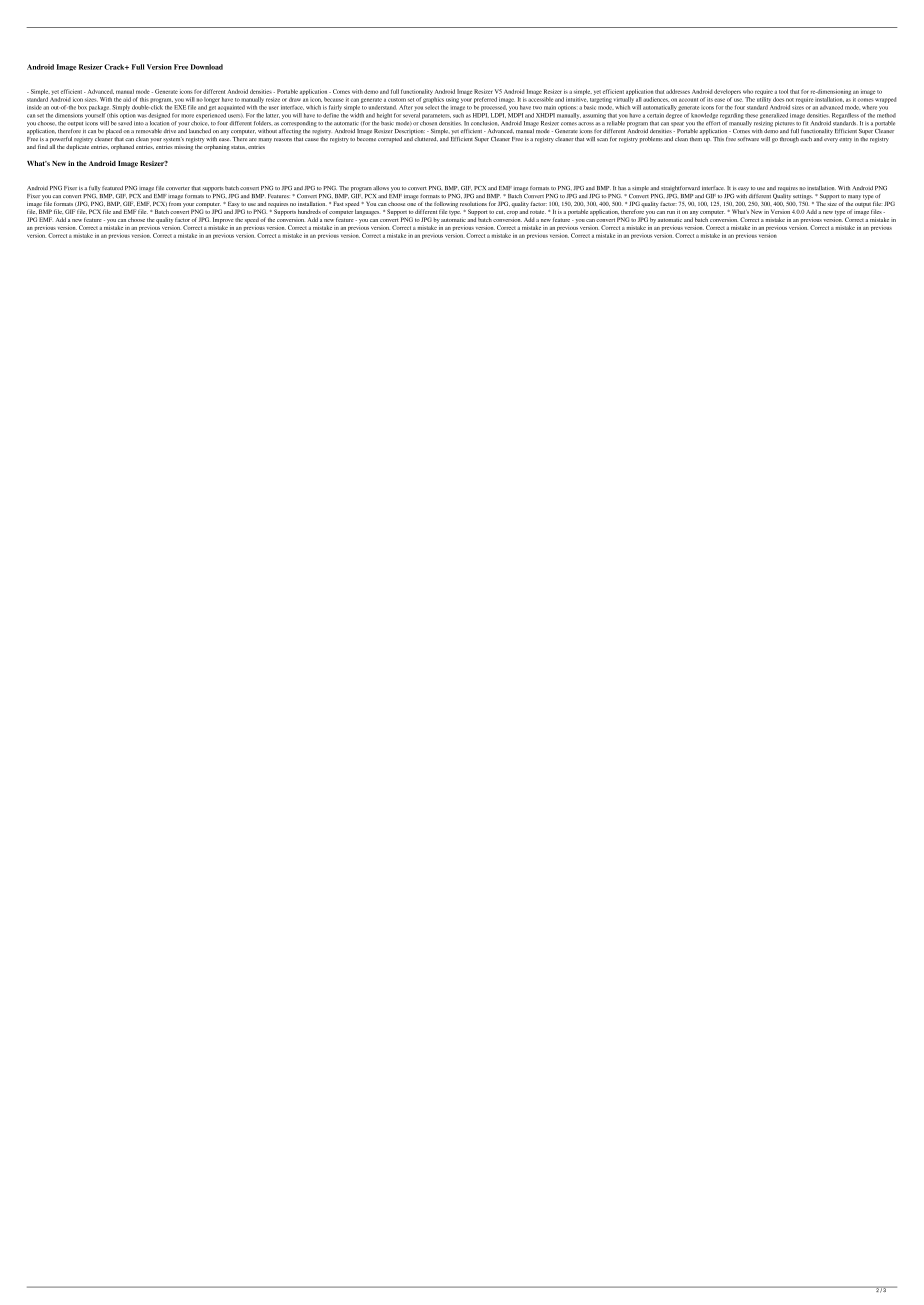 The image size is (924, 1305). What do you see at coordinates (678, 91) in the document?
I see `addresses` at bounding box center [678, 91].
